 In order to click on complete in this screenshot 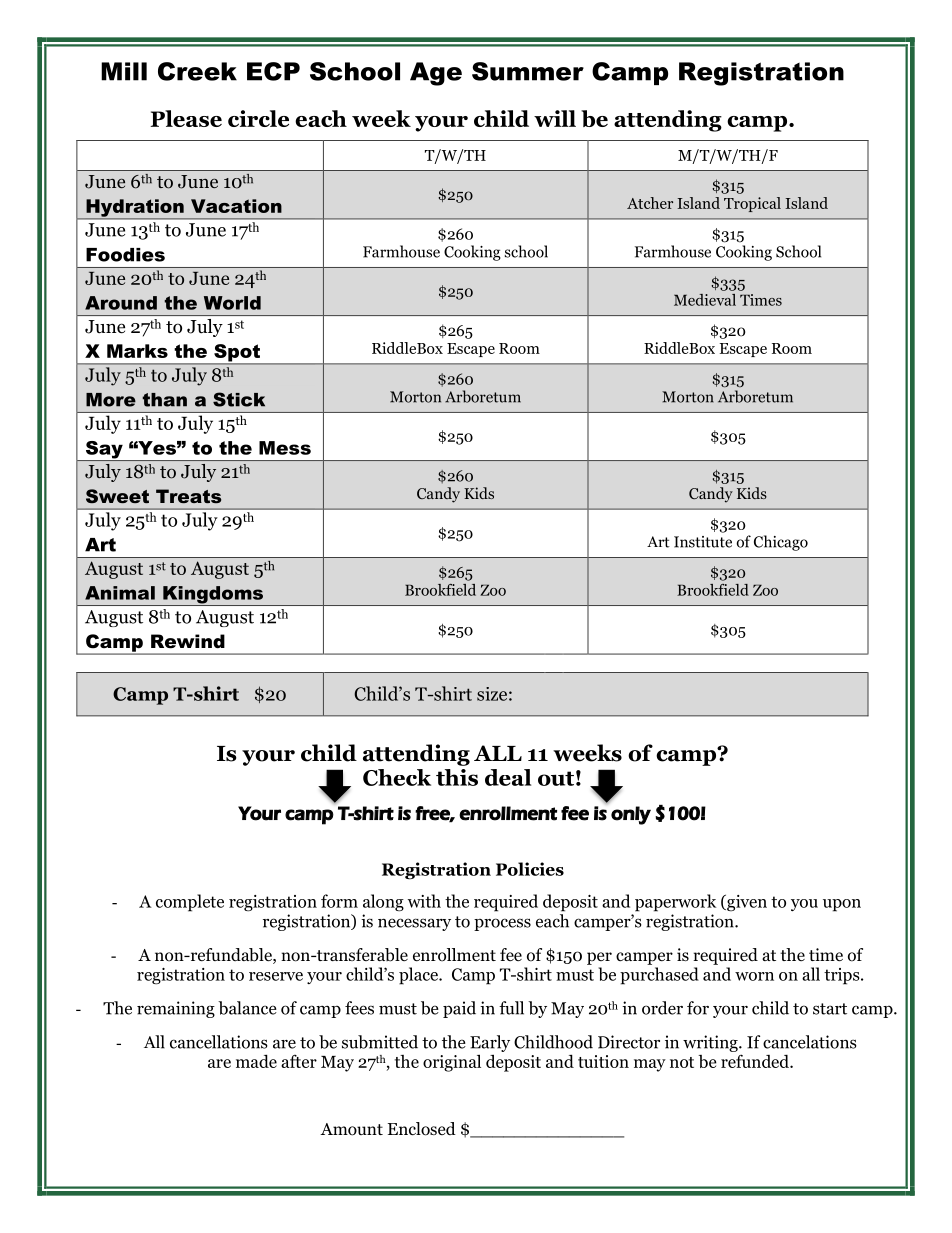, I will do `click(190, 903)`.
